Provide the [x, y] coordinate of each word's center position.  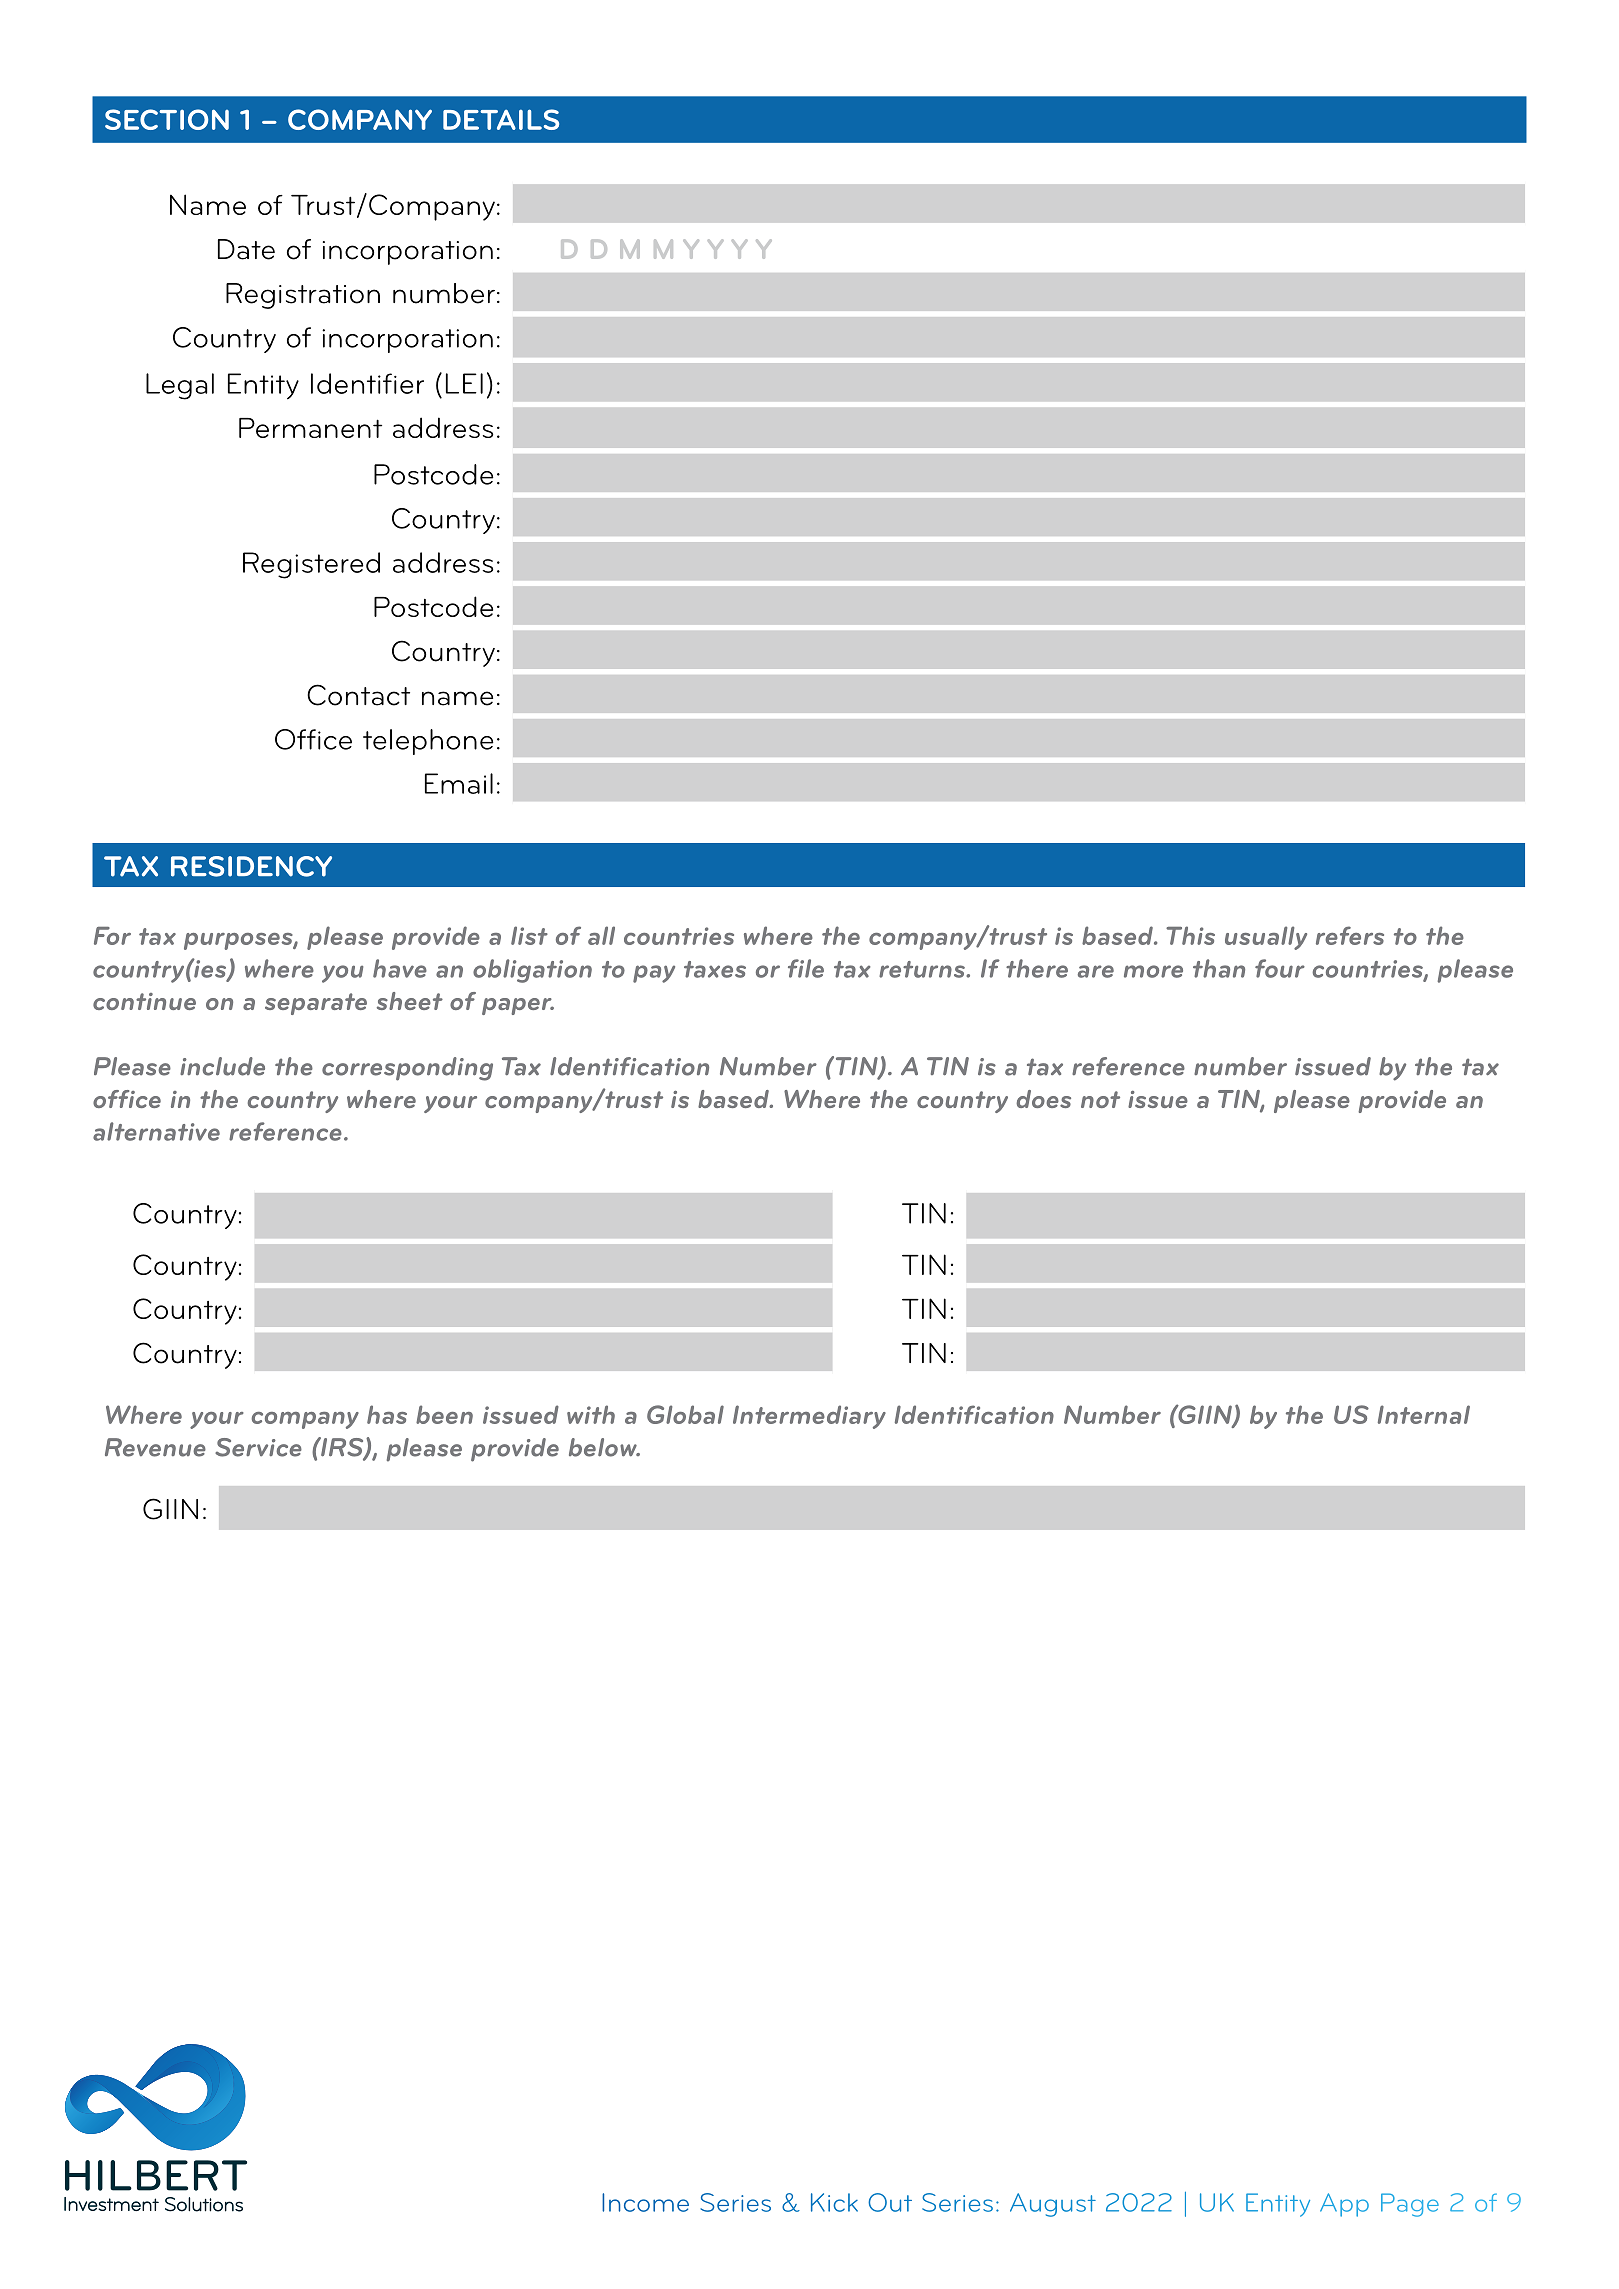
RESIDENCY [251, 866]
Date [246, 249]
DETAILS [501, 119]
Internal [1424, 1414]
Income [645, 2202]
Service [258, 1447]
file [806, 968]
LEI [464, 383]
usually [1266, 938]
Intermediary [809, 1417]
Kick [834, 2202]
